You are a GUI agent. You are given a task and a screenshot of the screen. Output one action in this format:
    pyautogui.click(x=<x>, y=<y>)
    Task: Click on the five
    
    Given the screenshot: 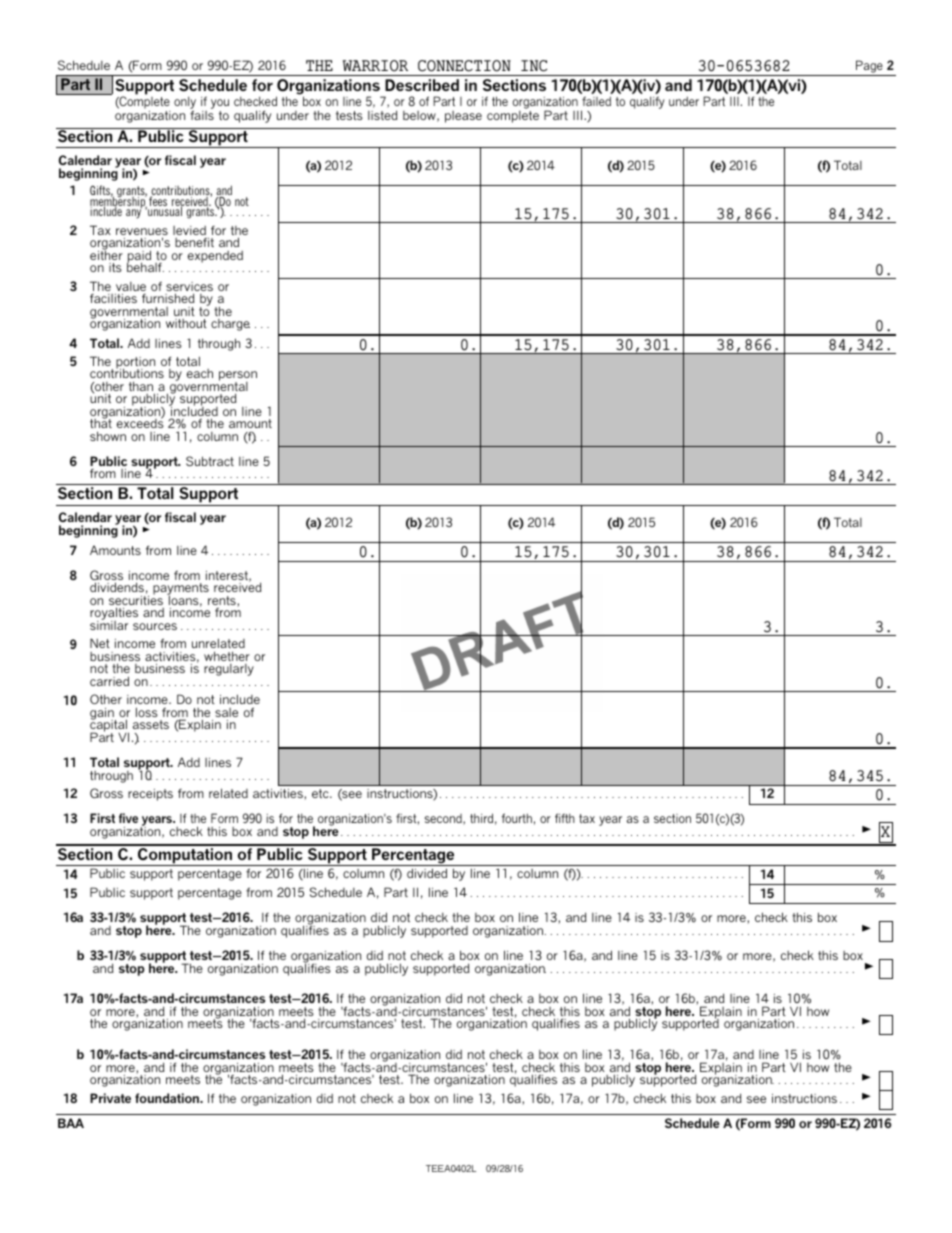 What is the action you would take?
    pyautogui.click(x=128, y=818)
